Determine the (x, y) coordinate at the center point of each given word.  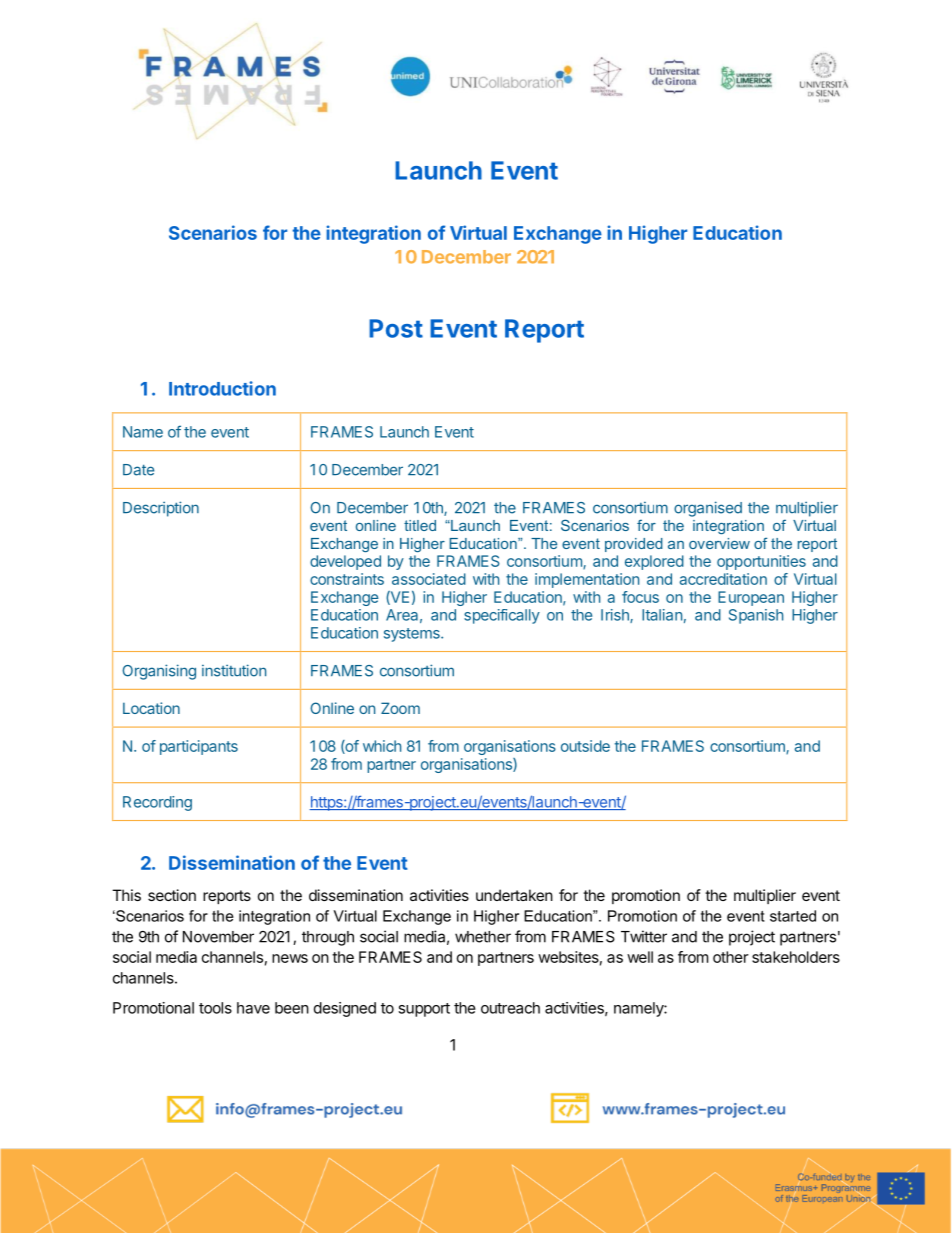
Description (161, 509)
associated (429, 579)
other (731, 957)
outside (585, 746)
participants (199, 747)
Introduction (222, 388)
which (382, 746)
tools (215, 1008)
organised (708, 509)
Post (396, 328)
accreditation (723, 579)
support (424, 1010)
